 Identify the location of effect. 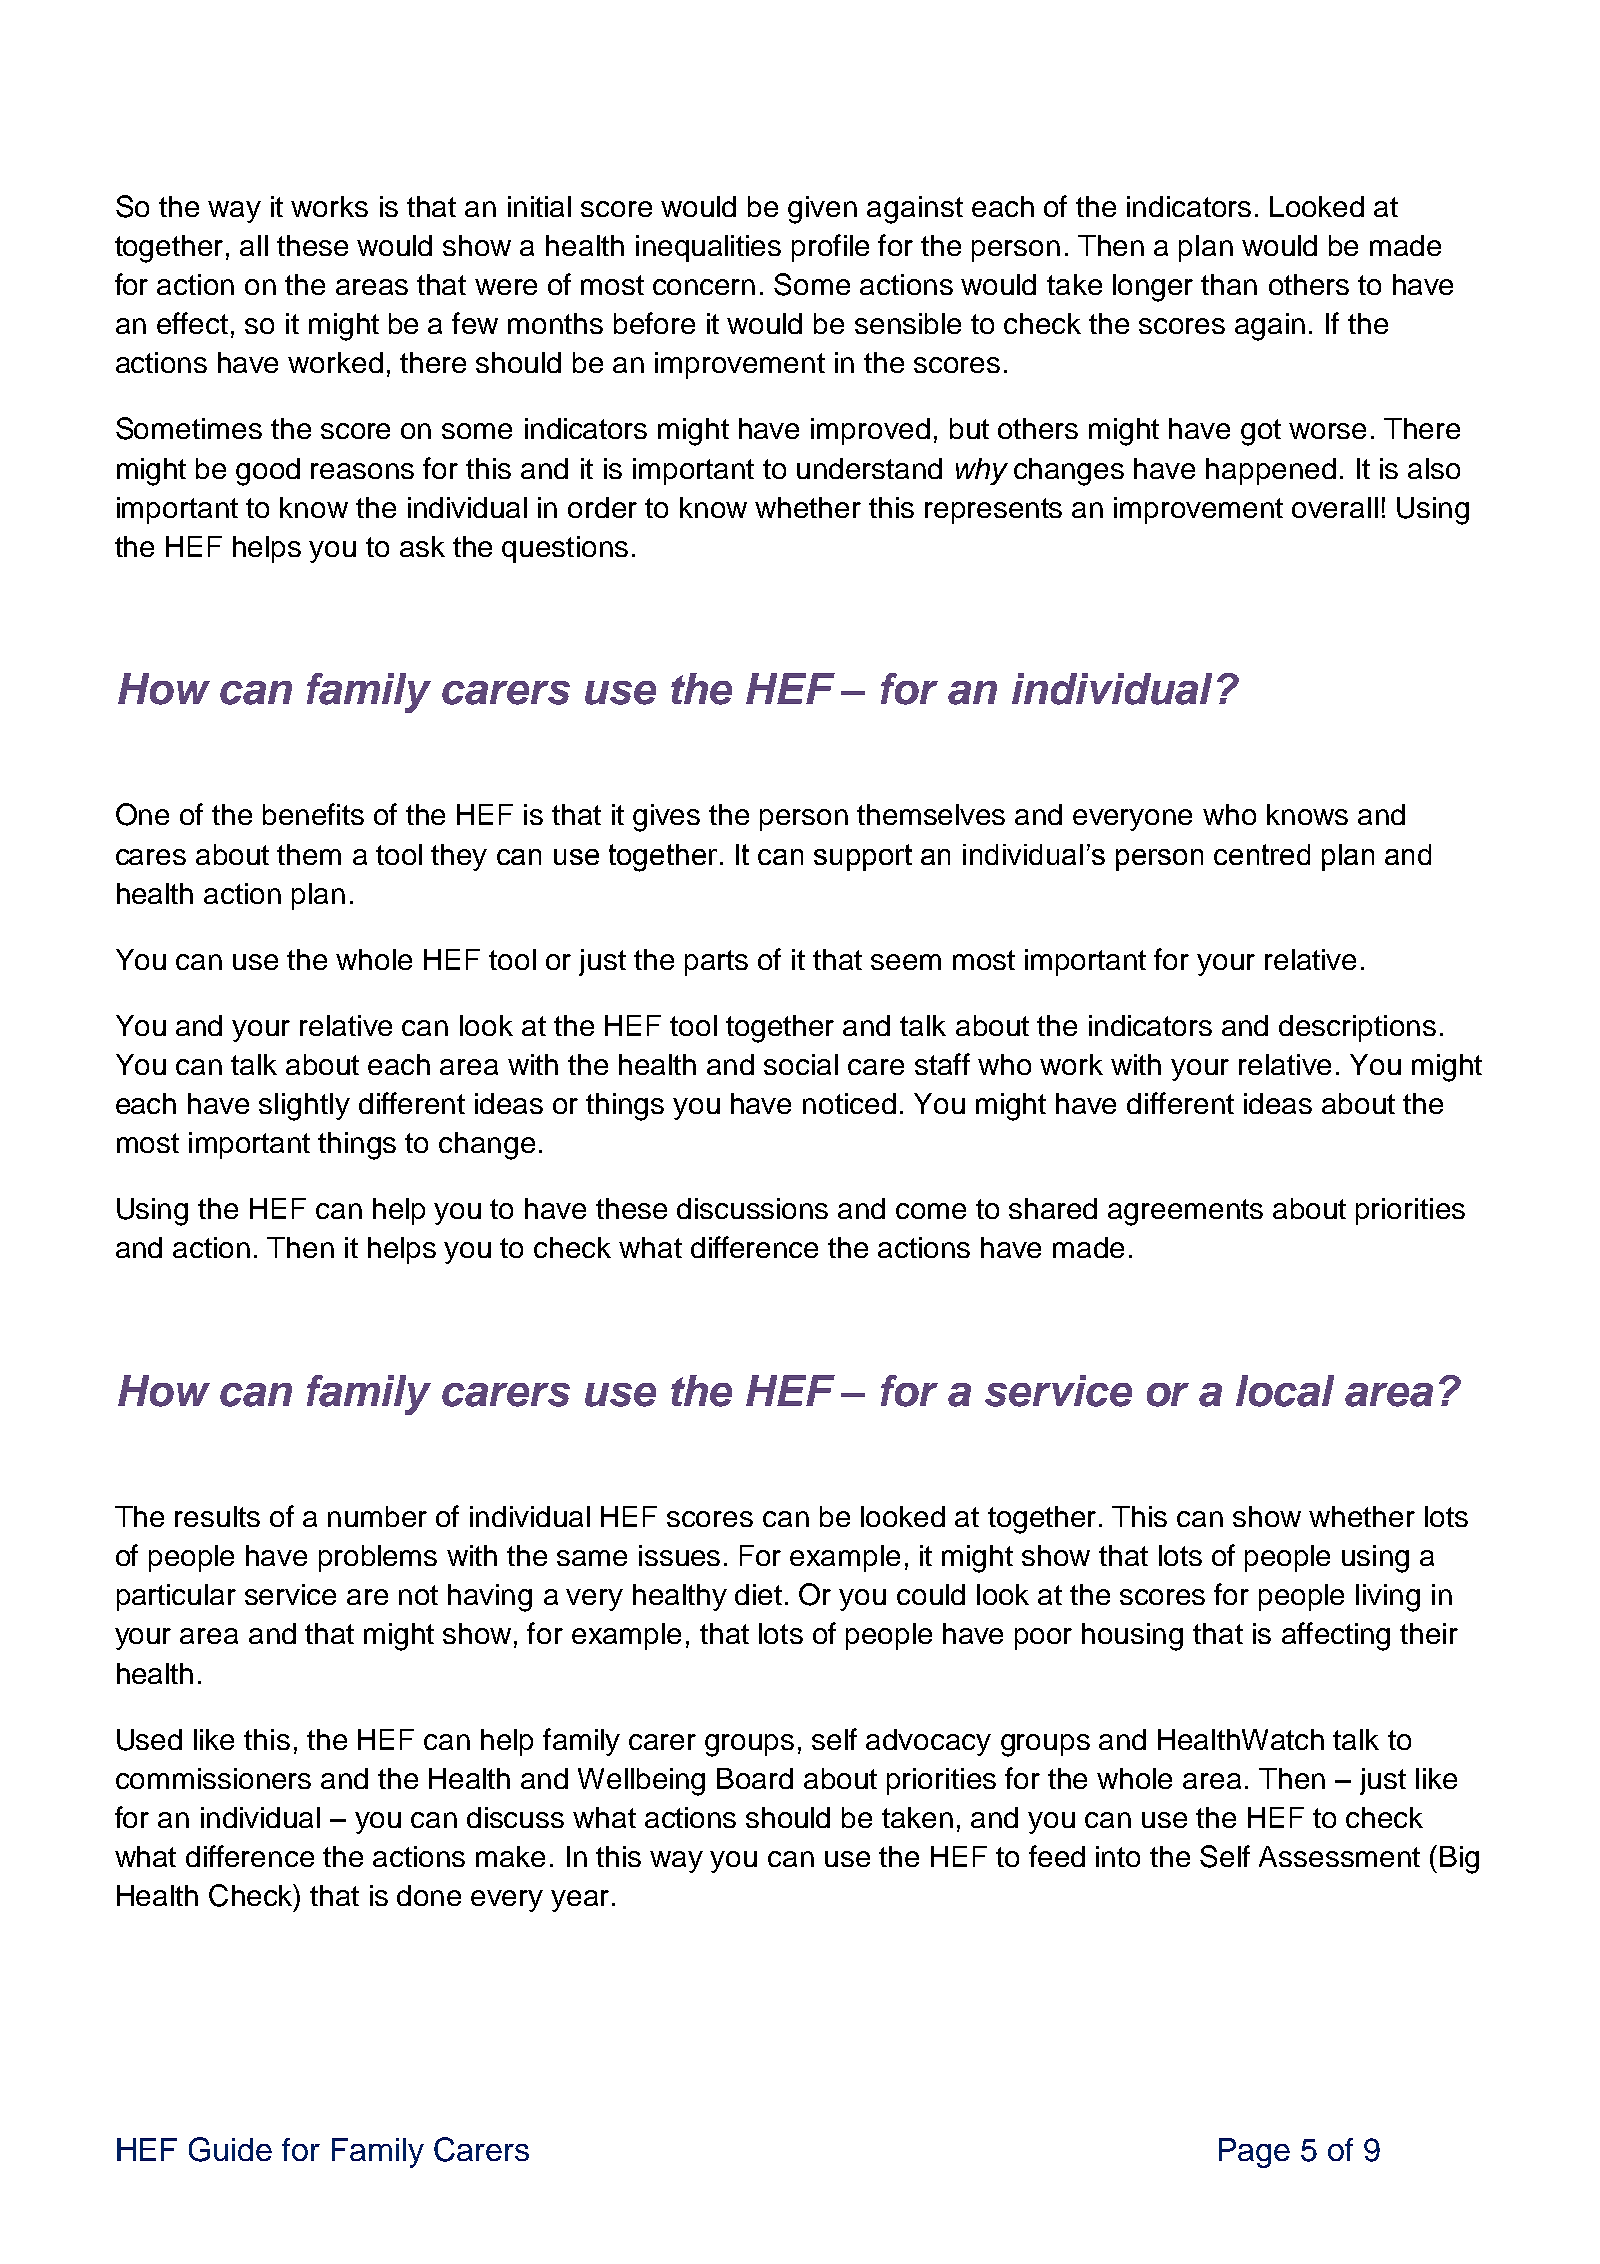
(192, 323).
